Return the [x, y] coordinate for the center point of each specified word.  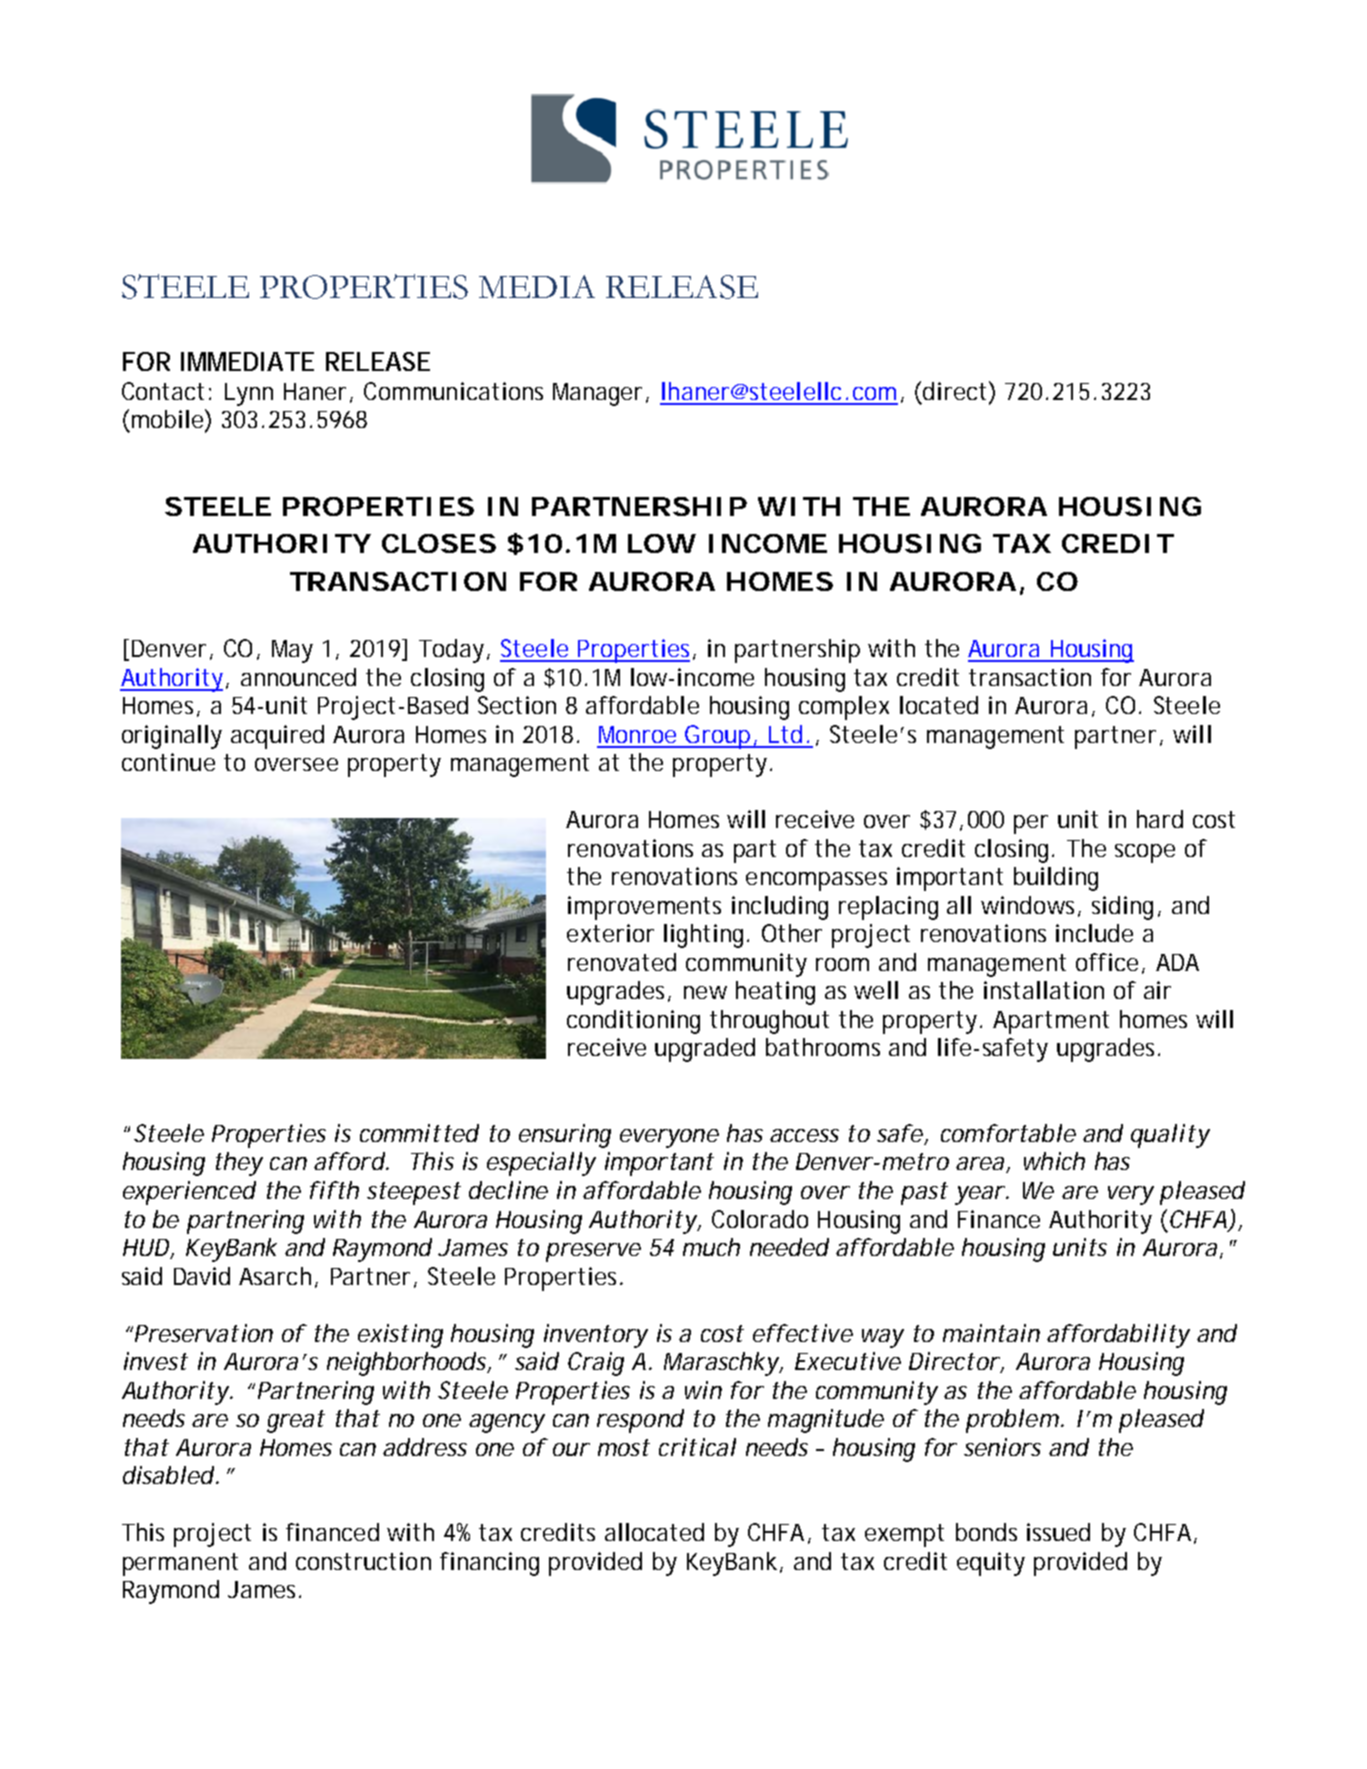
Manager [597, 394]
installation [1044, 990]
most [624, 1447]
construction [363, 1561]
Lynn [249, 394]
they [239, 1164]
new [705, 992]
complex [844, 708]
